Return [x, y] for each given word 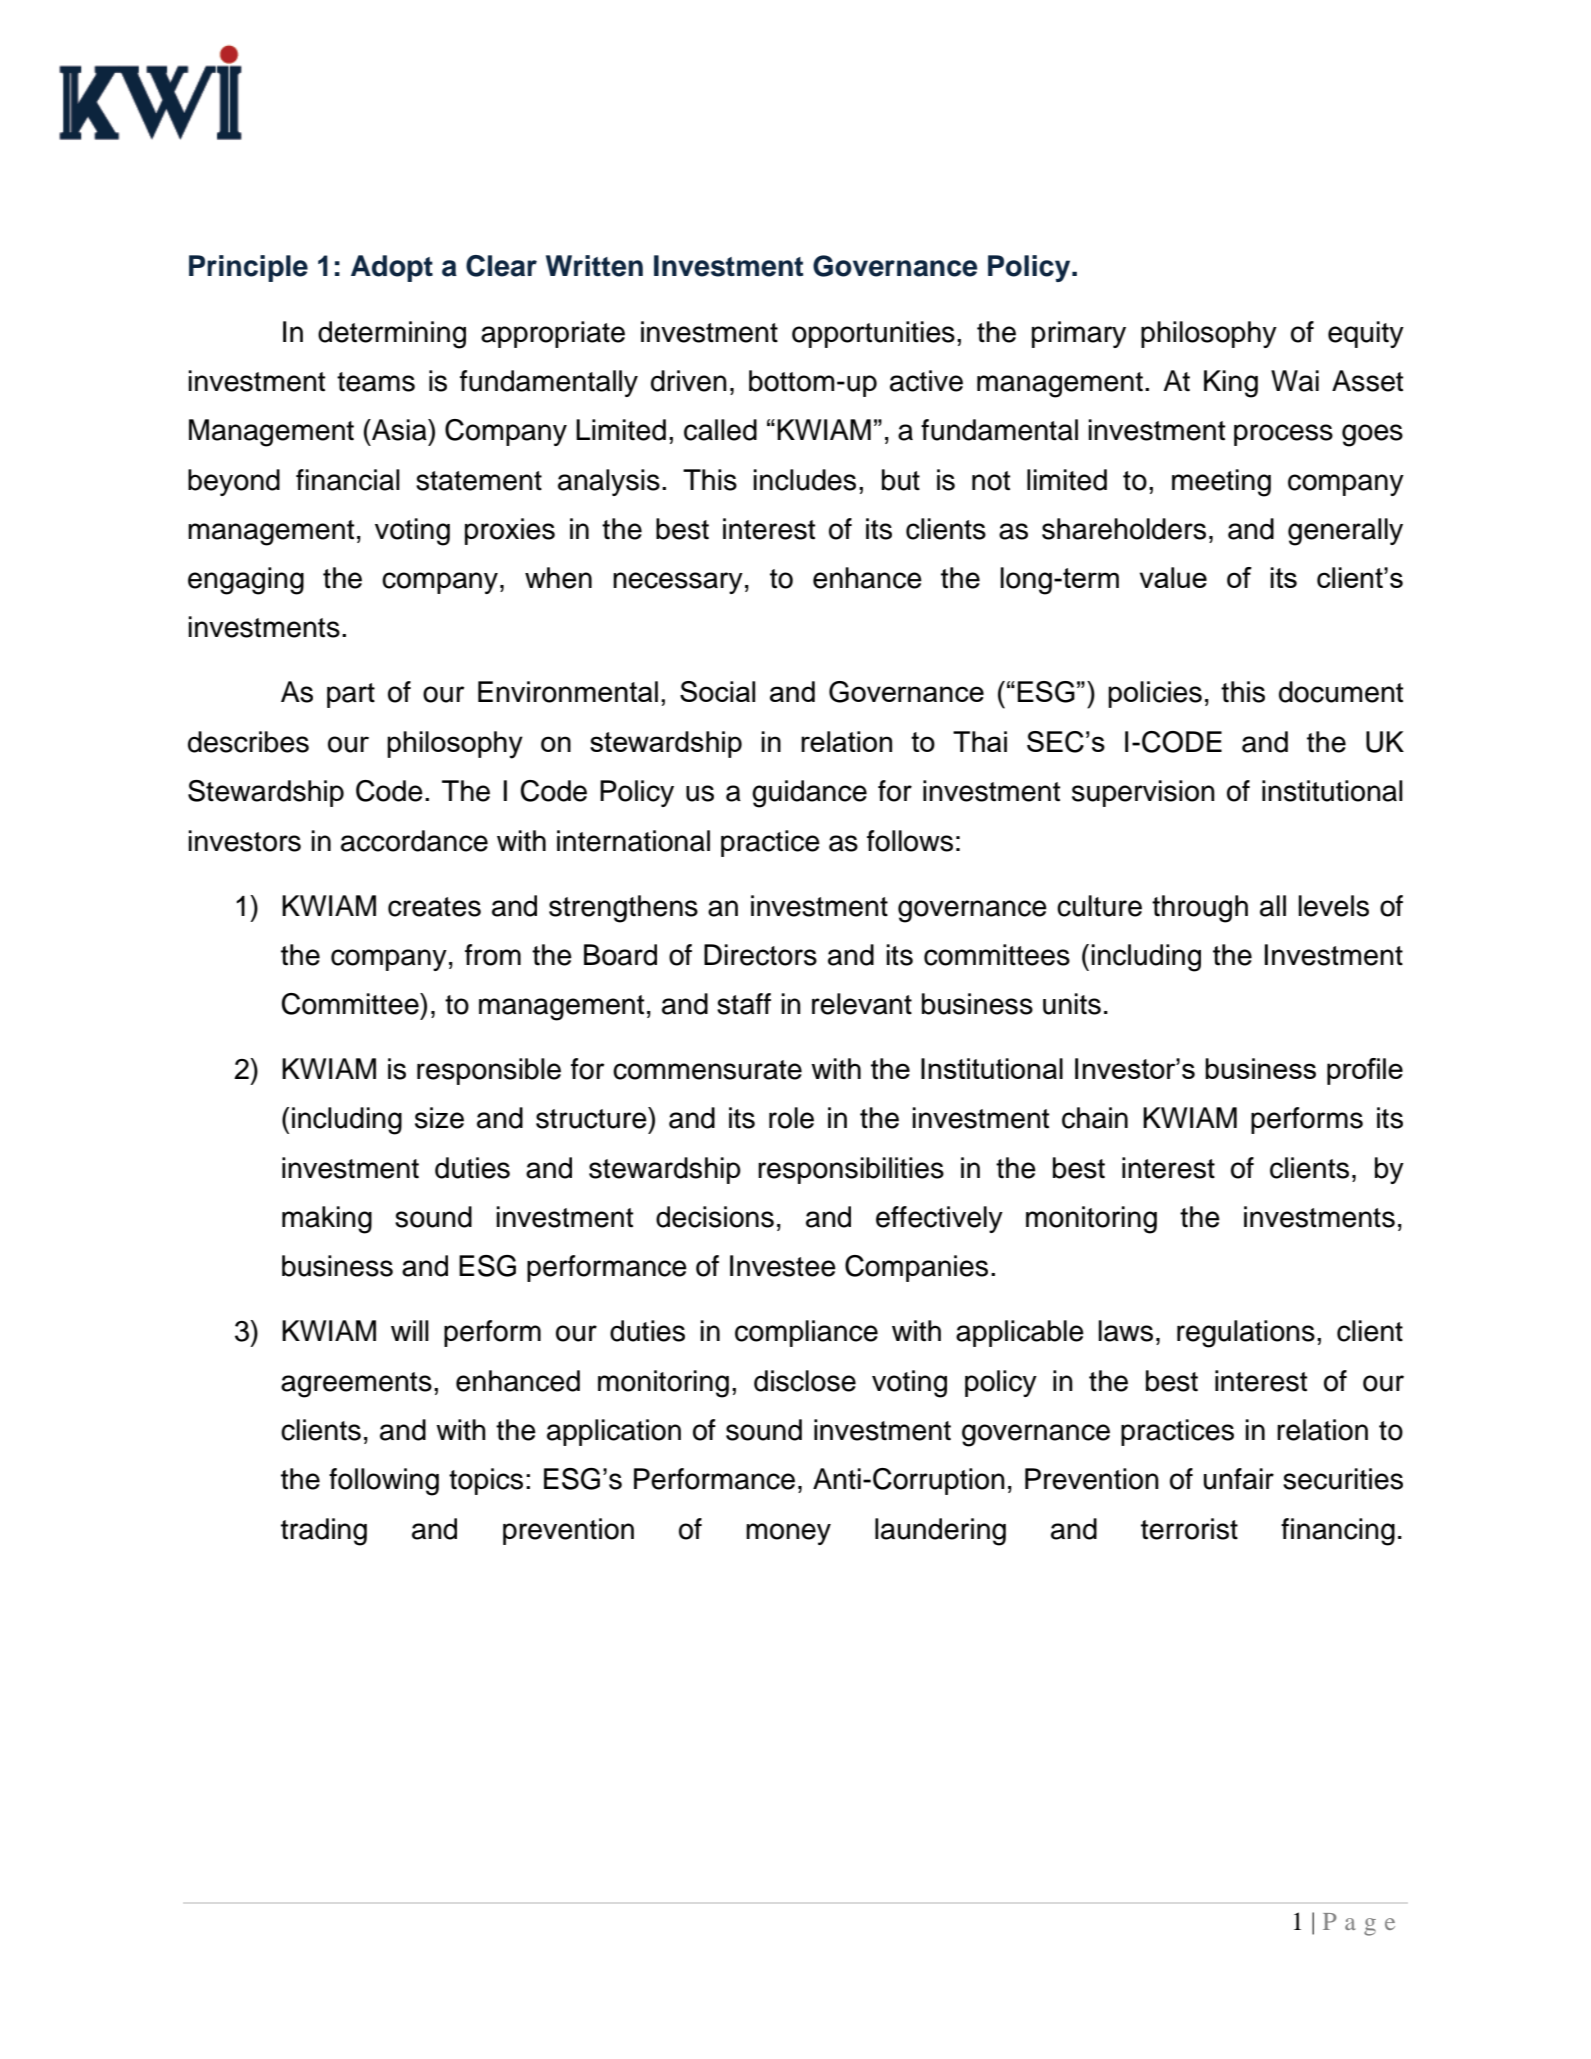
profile [1365, 1071]
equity [1366, 334]
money [788, 1534]
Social [717, 691]
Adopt [392, 268]
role [791, 1118]
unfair [1239, 1479]
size [439, 1118]
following [384, 1482]
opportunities [873, 334]
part [351, 695]
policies [1155, 694]
